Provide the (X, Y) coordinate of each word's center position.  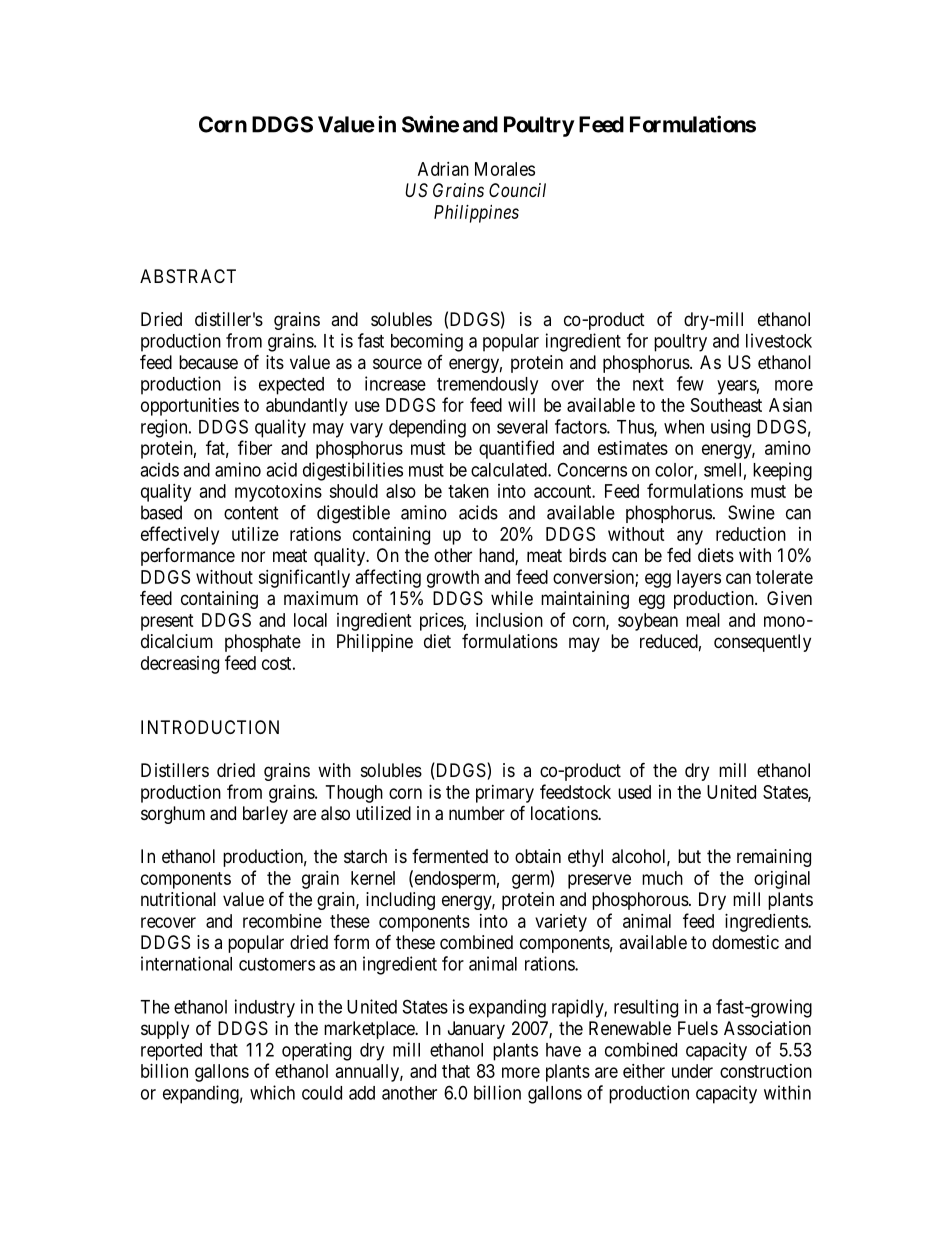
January (476, 1030)
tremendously (487, 386)
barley (265, 815)
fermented (450, 856)
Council (517, 190)
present (167, 622)
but (689, 856)
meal (703, 620)
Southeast (726, 405)
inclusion (509, 620)
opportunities (190, 407)
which (272, 1092)
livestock (779, 340)
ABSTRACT (188, 276)
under (692, 1071)
